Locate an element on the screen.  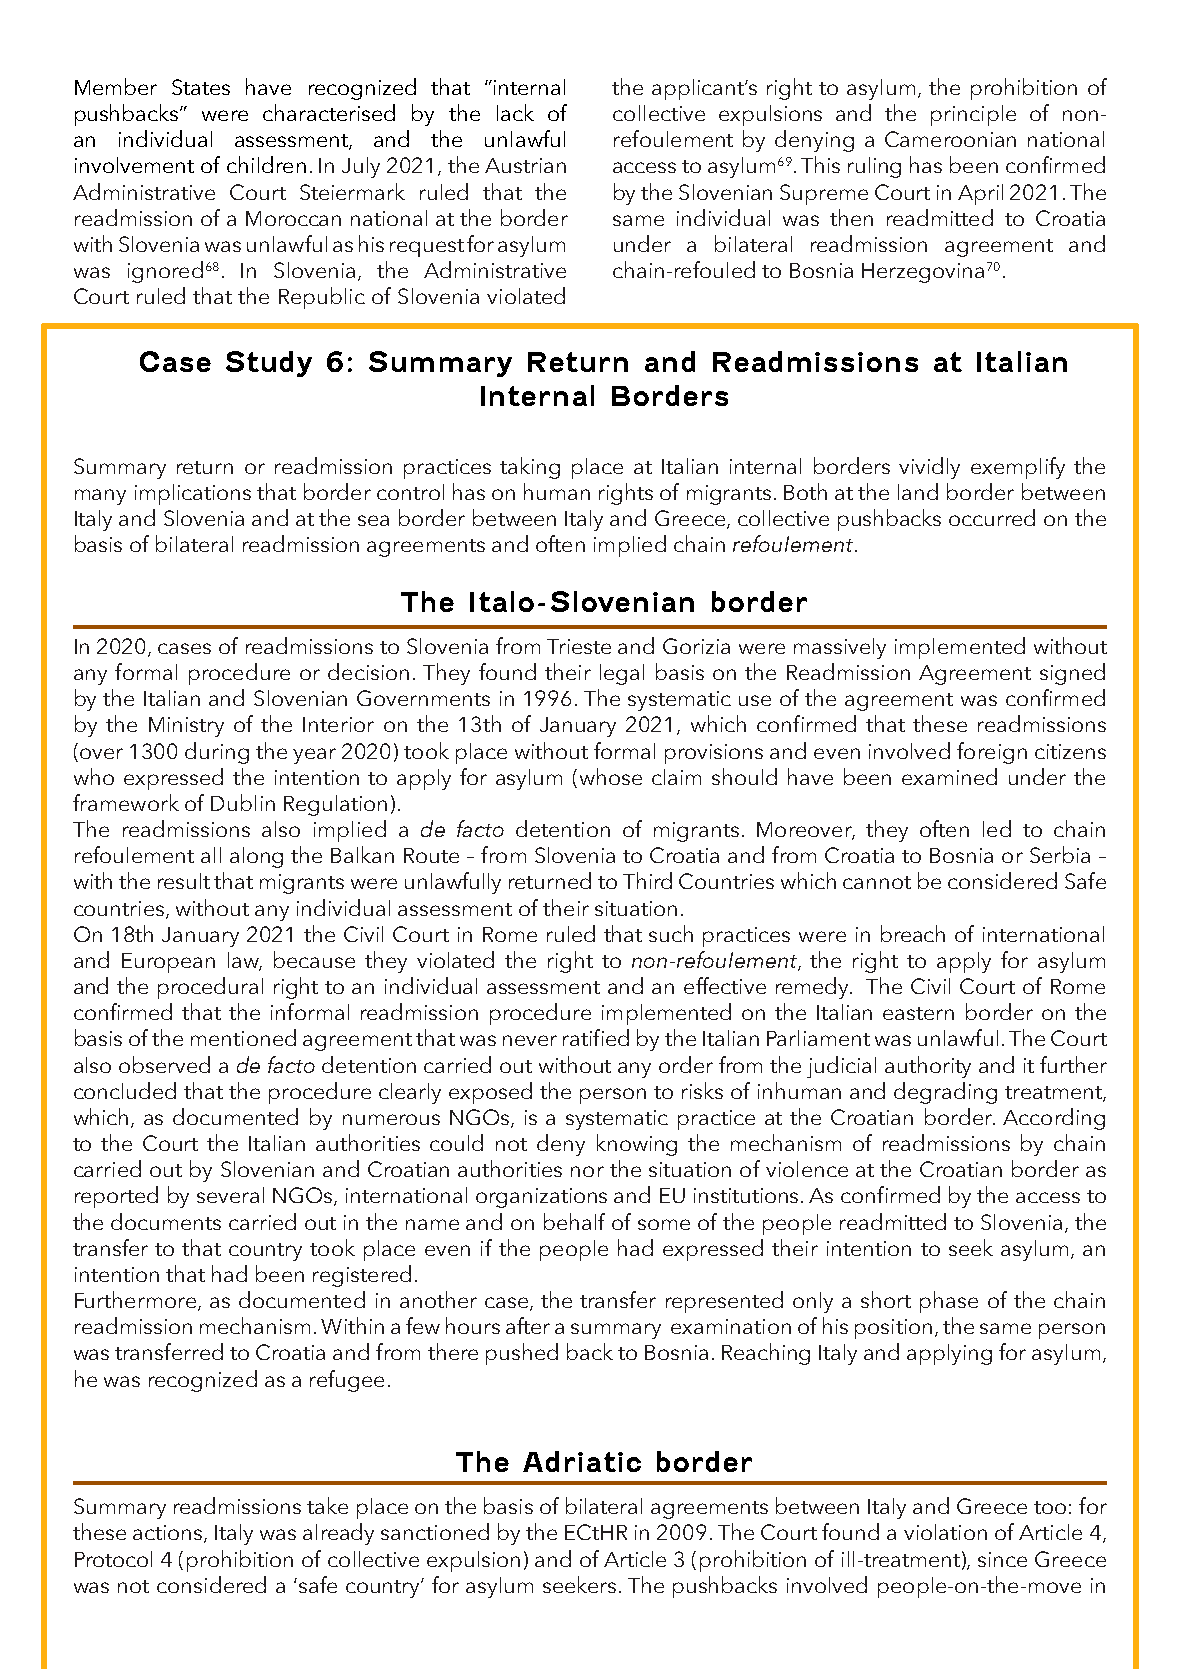
examined is located at coordinates (949, 776).
